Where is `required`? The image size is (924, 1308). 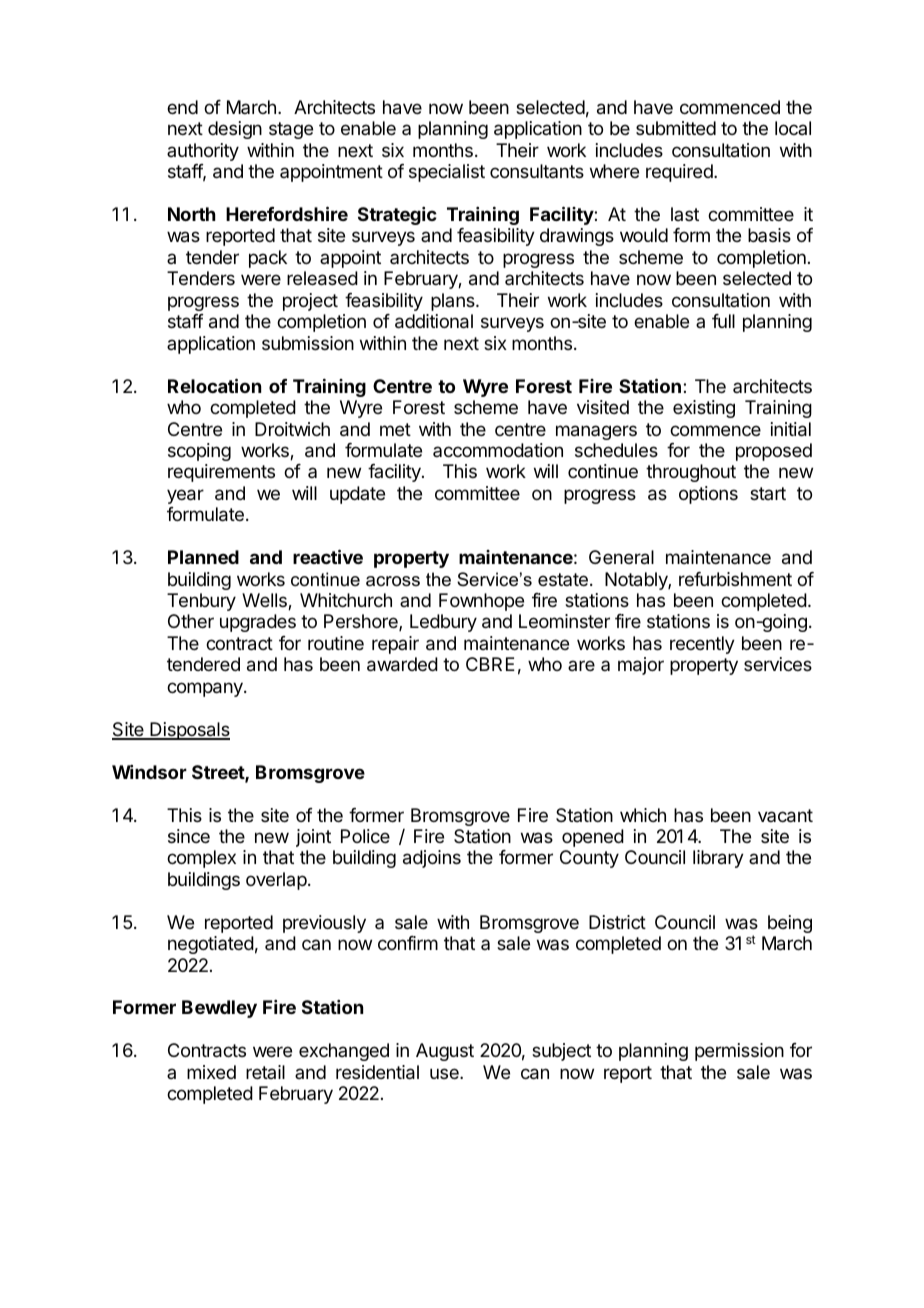 required is located at coordinates (680, 173).
